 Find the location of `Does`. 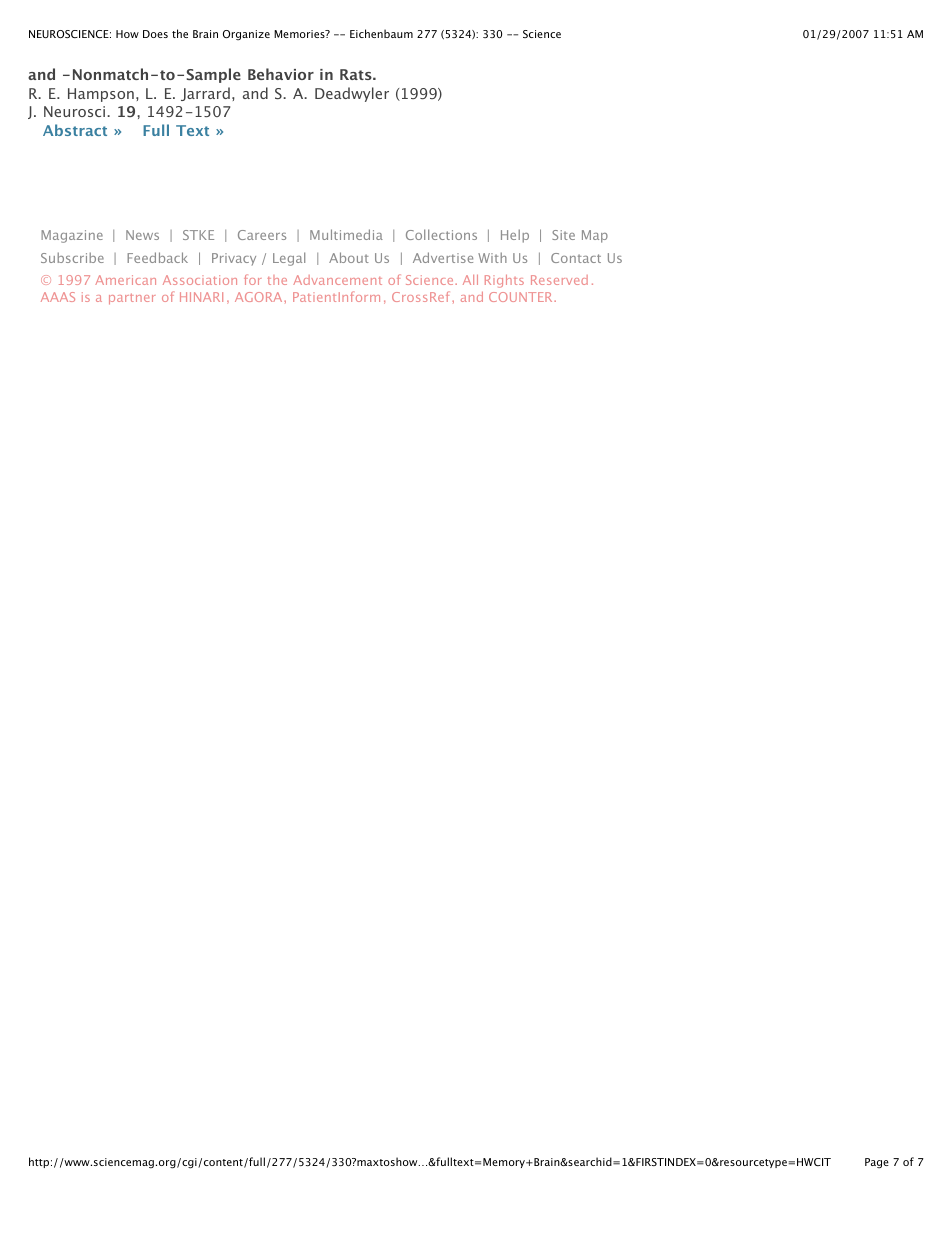

Does is located at coordinates (155, 34).
